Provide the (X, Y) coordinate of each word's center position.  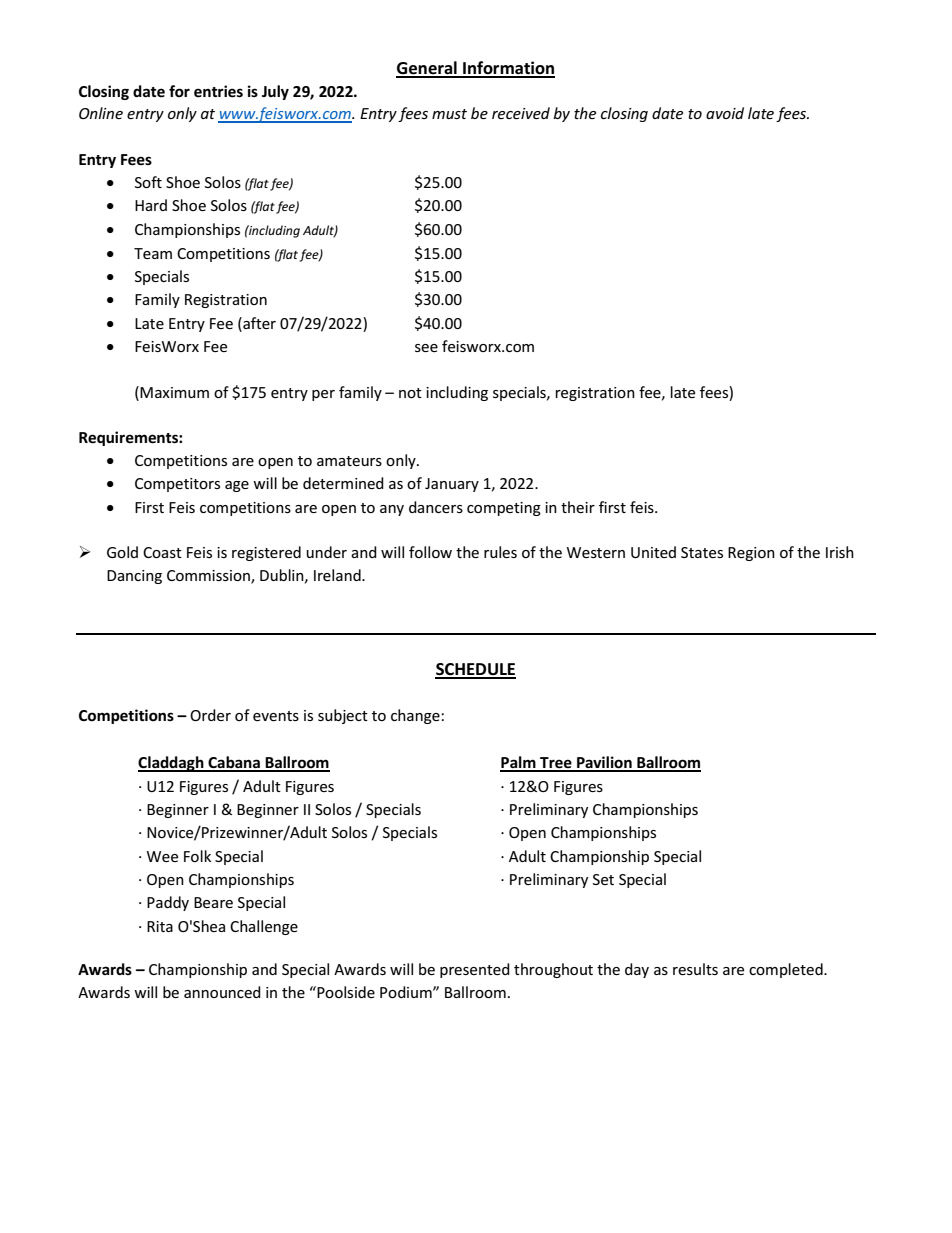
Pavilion (604, 763)
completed (787, 970)
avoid (725, 113)
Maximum (174, 392)
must (449, 114)
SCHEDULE (475, 670)
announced (222, 992)
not (410, 393)
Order (210, 715)
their (578, 507)
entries (218, 91)
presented (475, 970)
